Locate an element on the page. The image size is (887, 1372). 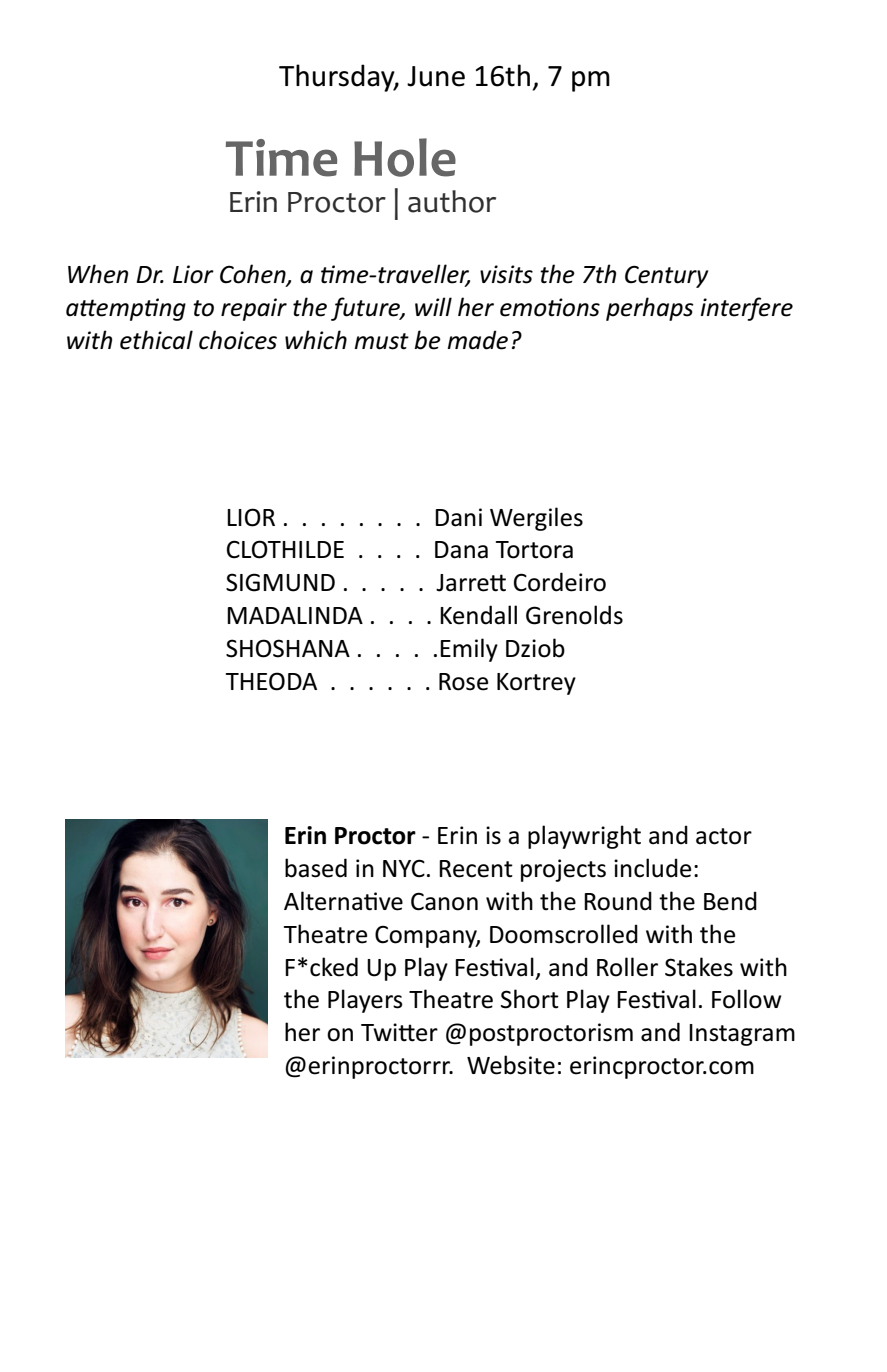
Twi is located at coordinates (380, 1032).
